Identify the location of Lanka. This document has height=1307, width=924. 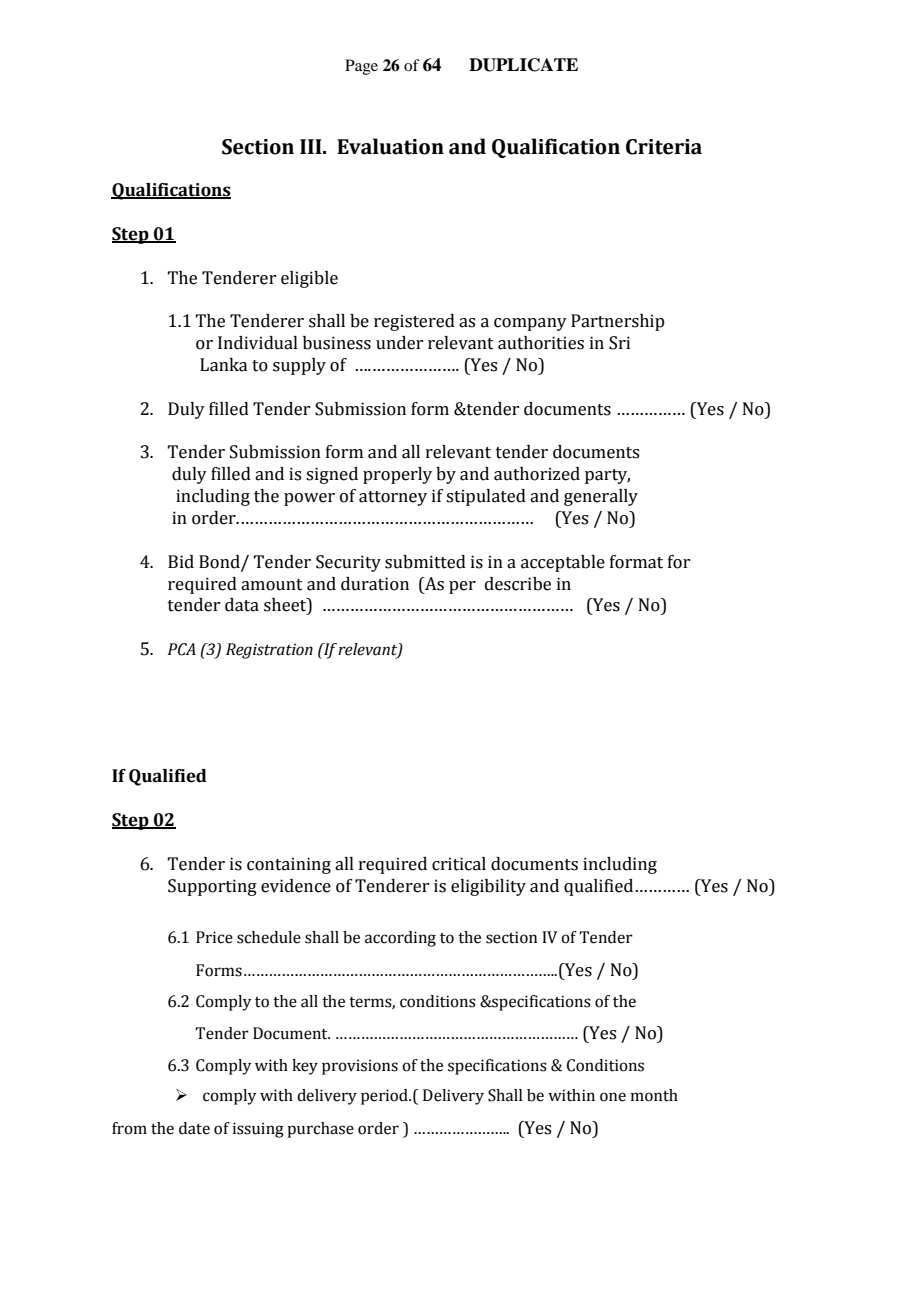
(223, 365).
